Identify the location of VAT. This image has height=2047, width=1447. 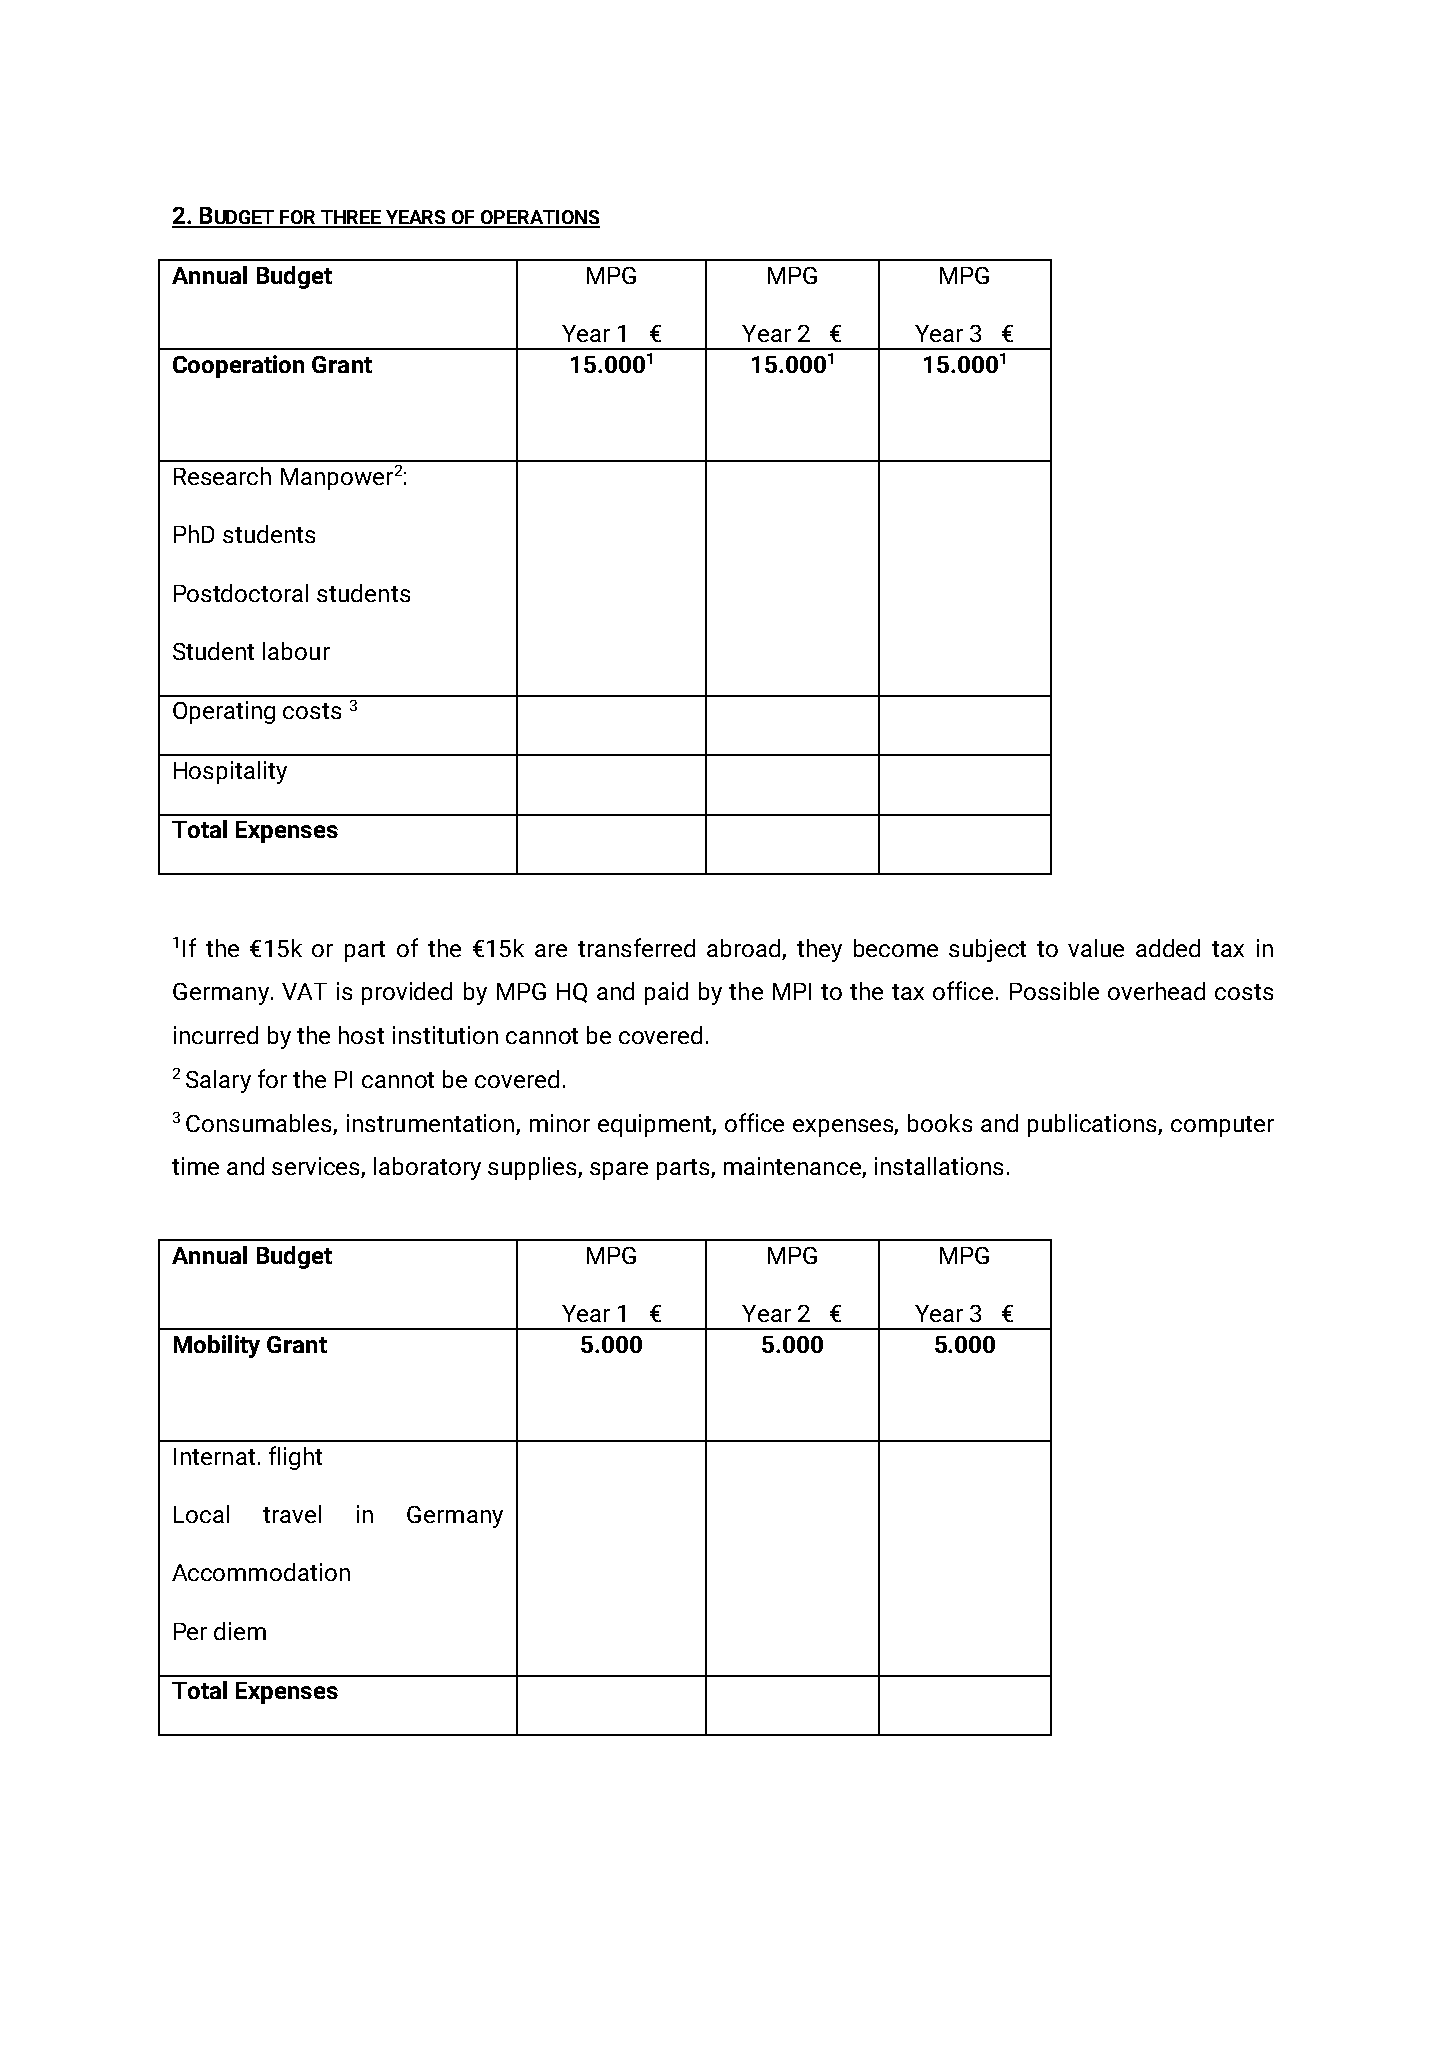
(304, 991).
